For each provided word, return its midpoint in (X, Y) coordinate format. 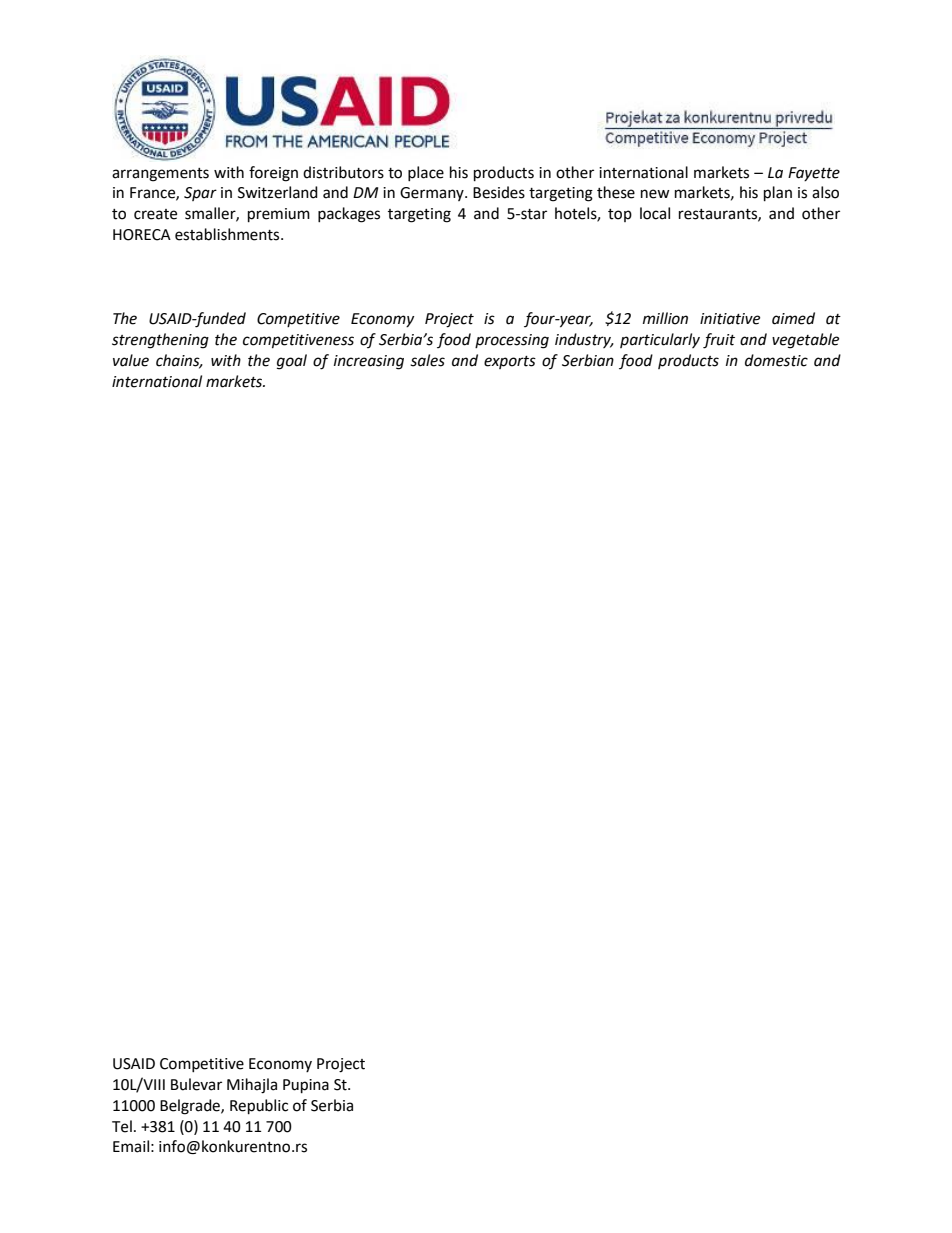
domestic (776, 360)
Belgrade (191, 1107)
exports (510, 362)
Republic (259, 1107)
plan (778, 194)
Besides (499, 192)
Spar (200, 194)
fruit (719, 341)
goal (292, 362)
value (131, 360)
